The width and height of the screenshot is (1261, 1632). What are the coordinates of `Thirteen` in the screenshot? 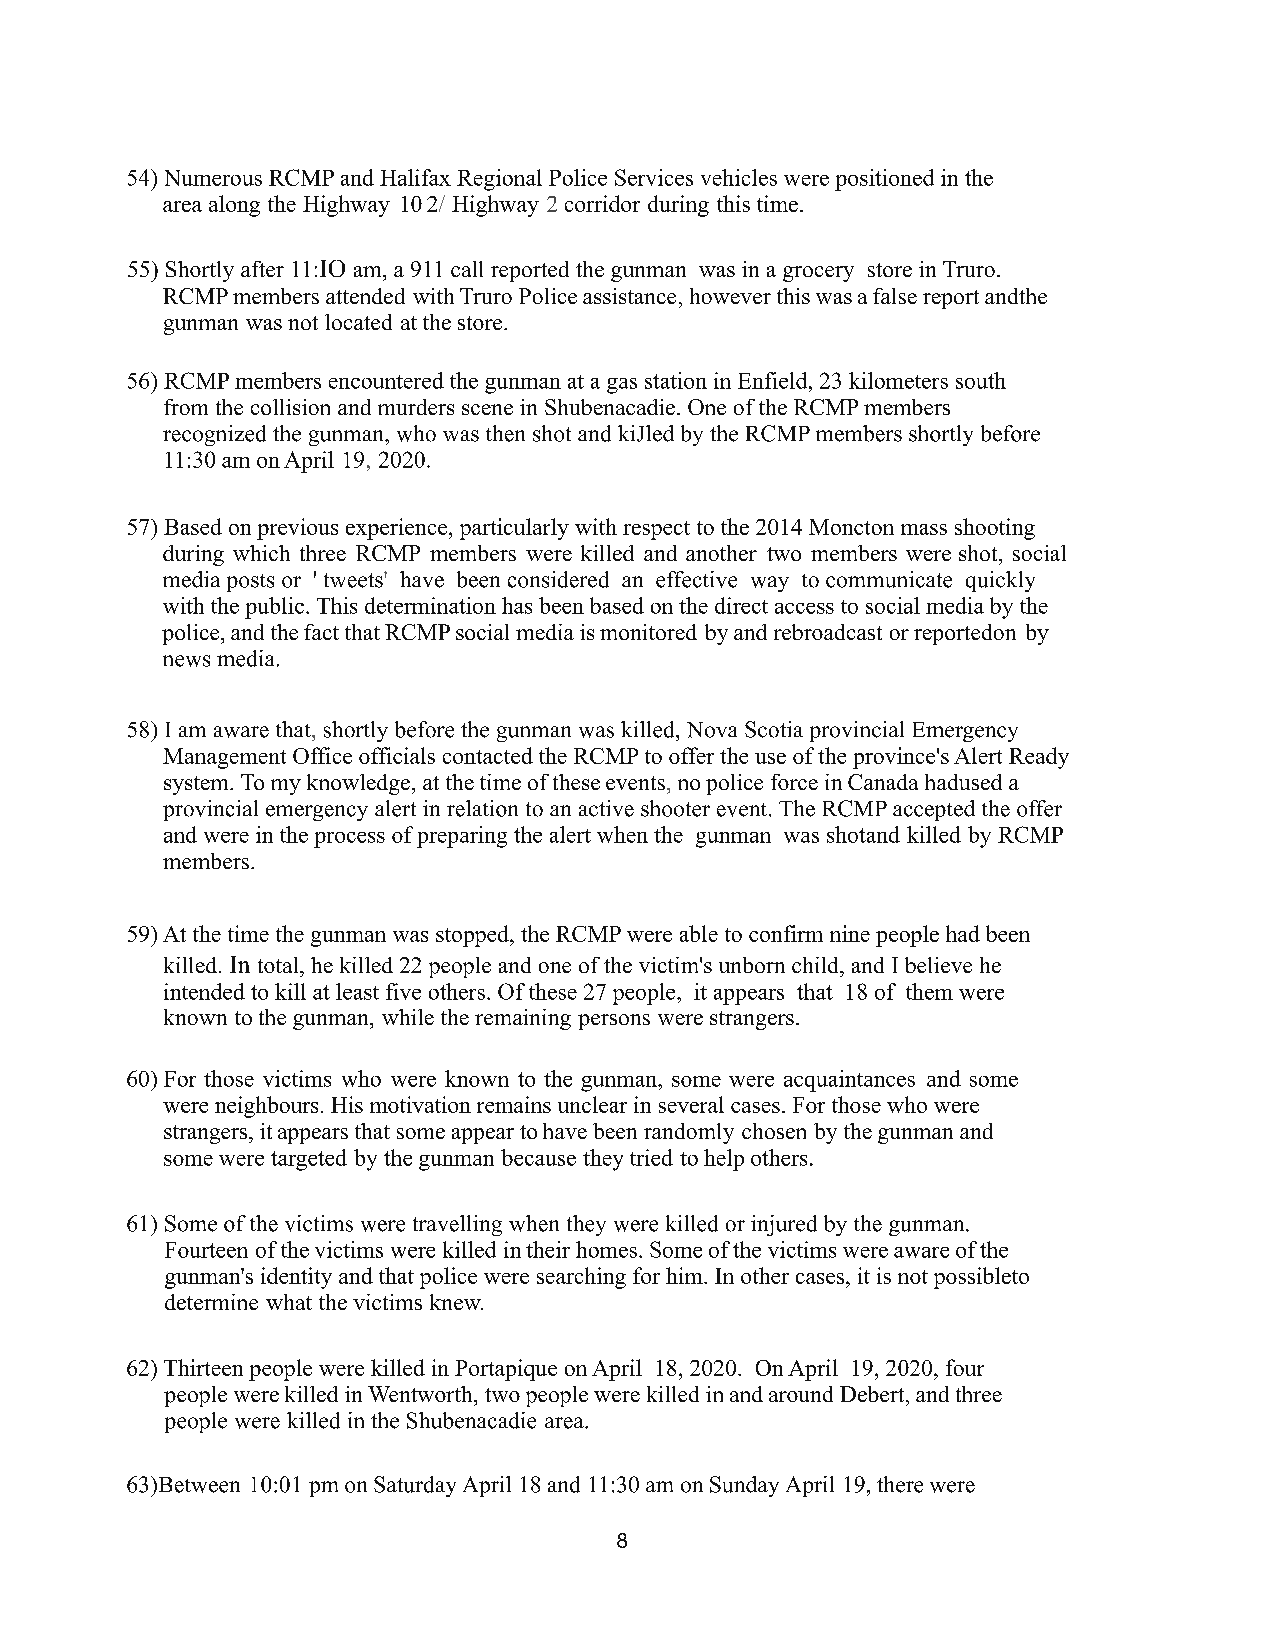 It's located at (203, 1367).
